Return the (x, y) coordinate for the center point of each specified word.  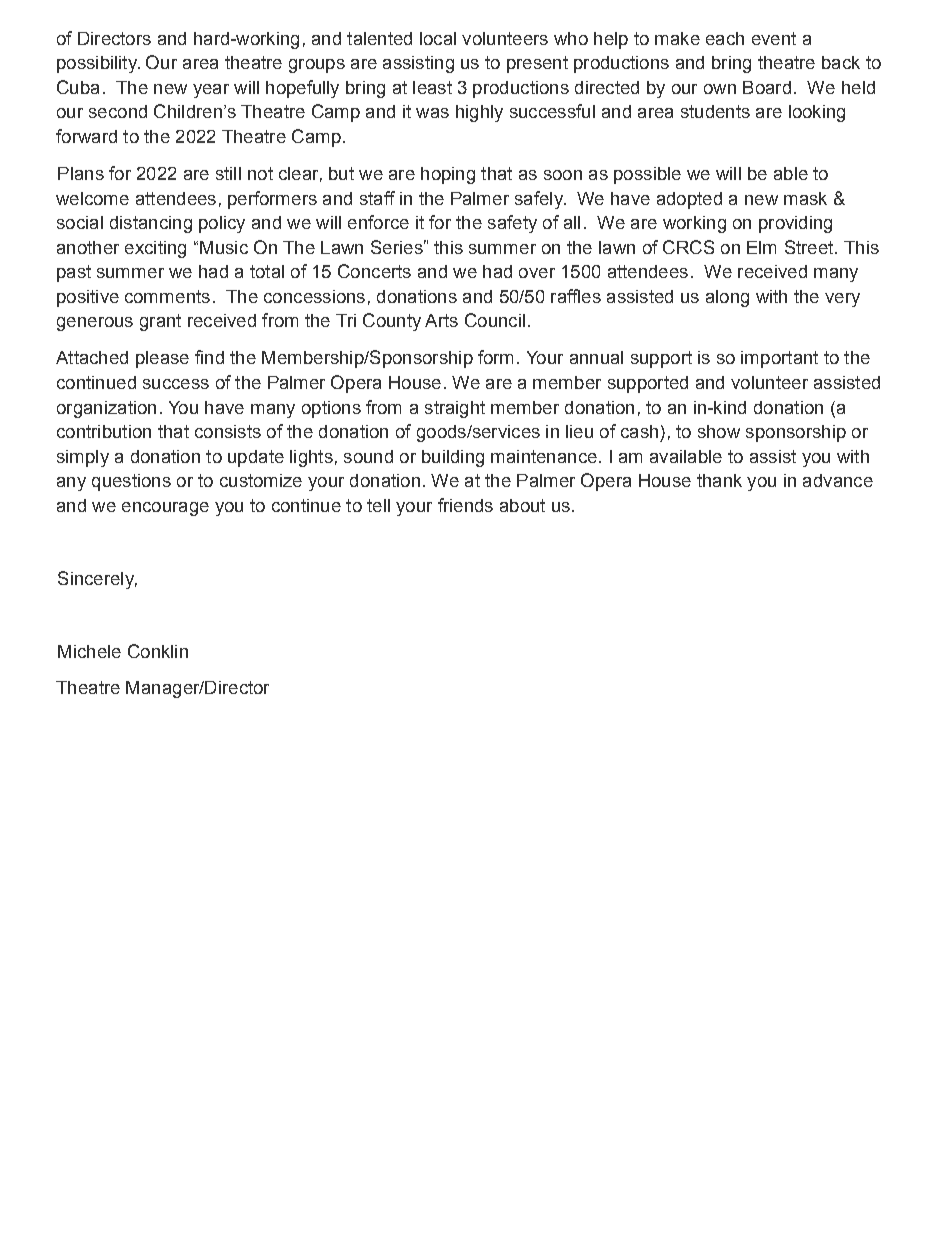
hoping (448, 175)
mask (805, 198)
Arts (441, 320)
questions (131, 482)
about (522, 505)
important (779, 359)
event (774, 38)
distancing (151, 224)
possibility (98, 64)
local (438, 38)
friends (465, 505)
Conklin (158, 651)
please (162, 359)
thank (719, 480)
